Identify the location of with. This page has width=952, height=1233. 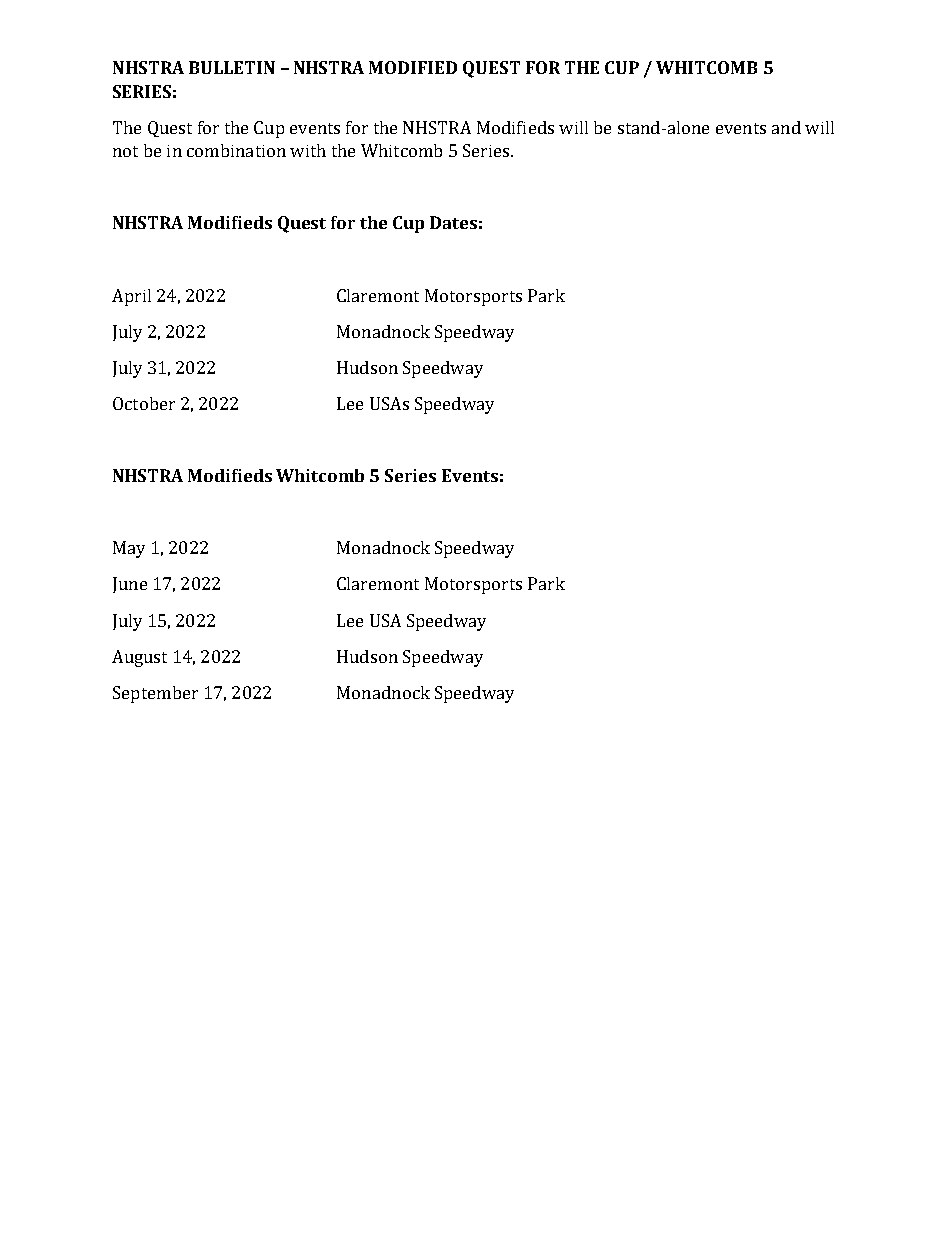
(308, 150).
